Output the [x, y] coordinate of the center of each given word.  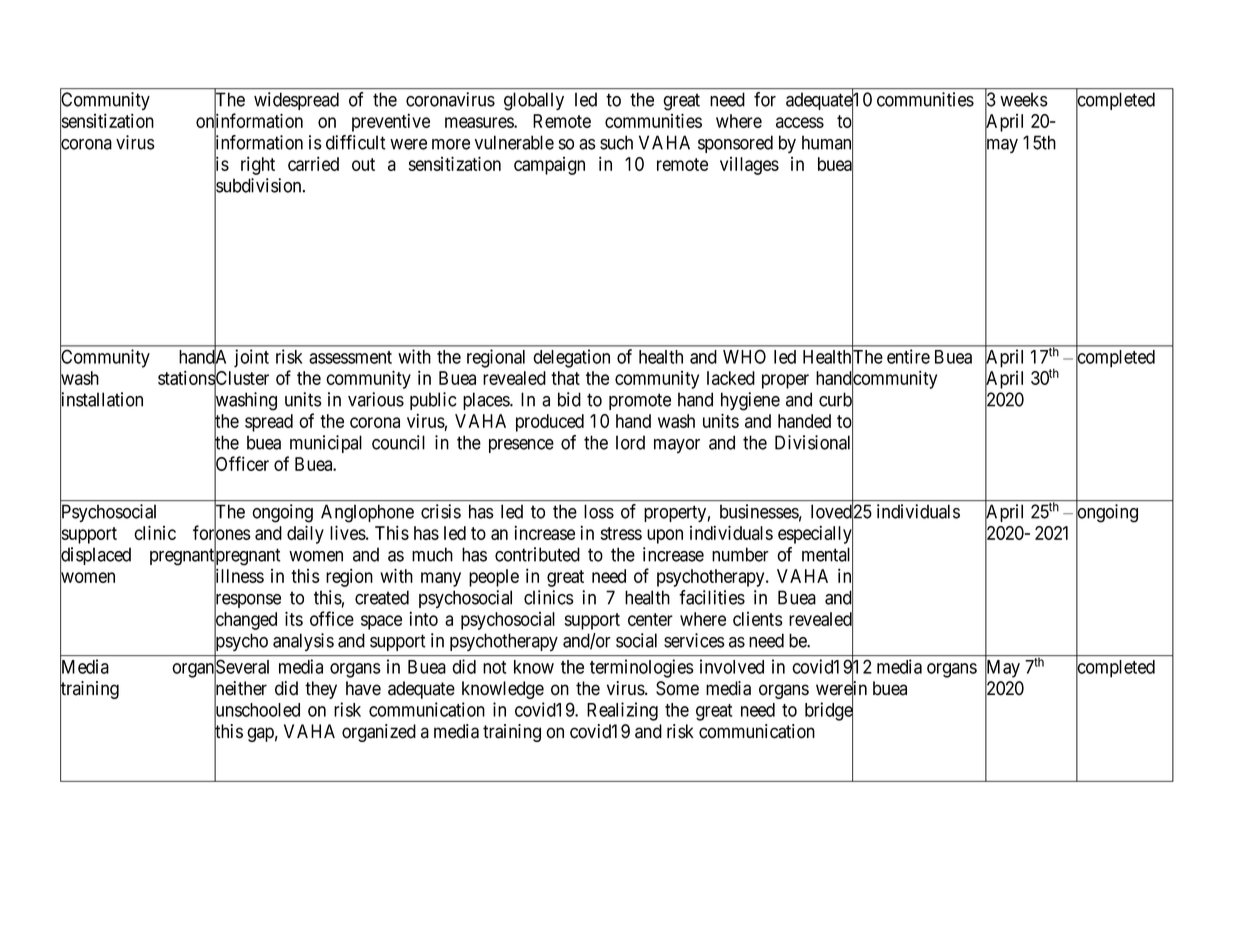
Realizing [622, 711]
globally [534, 101]
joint [251, 358]
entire [908, 356]
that [565, 378]
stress [621, 533]
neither [240, 689]
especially [815, 535]
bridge [829, 712]
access [800, 122]
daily [305, 534]
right [258, 165]
